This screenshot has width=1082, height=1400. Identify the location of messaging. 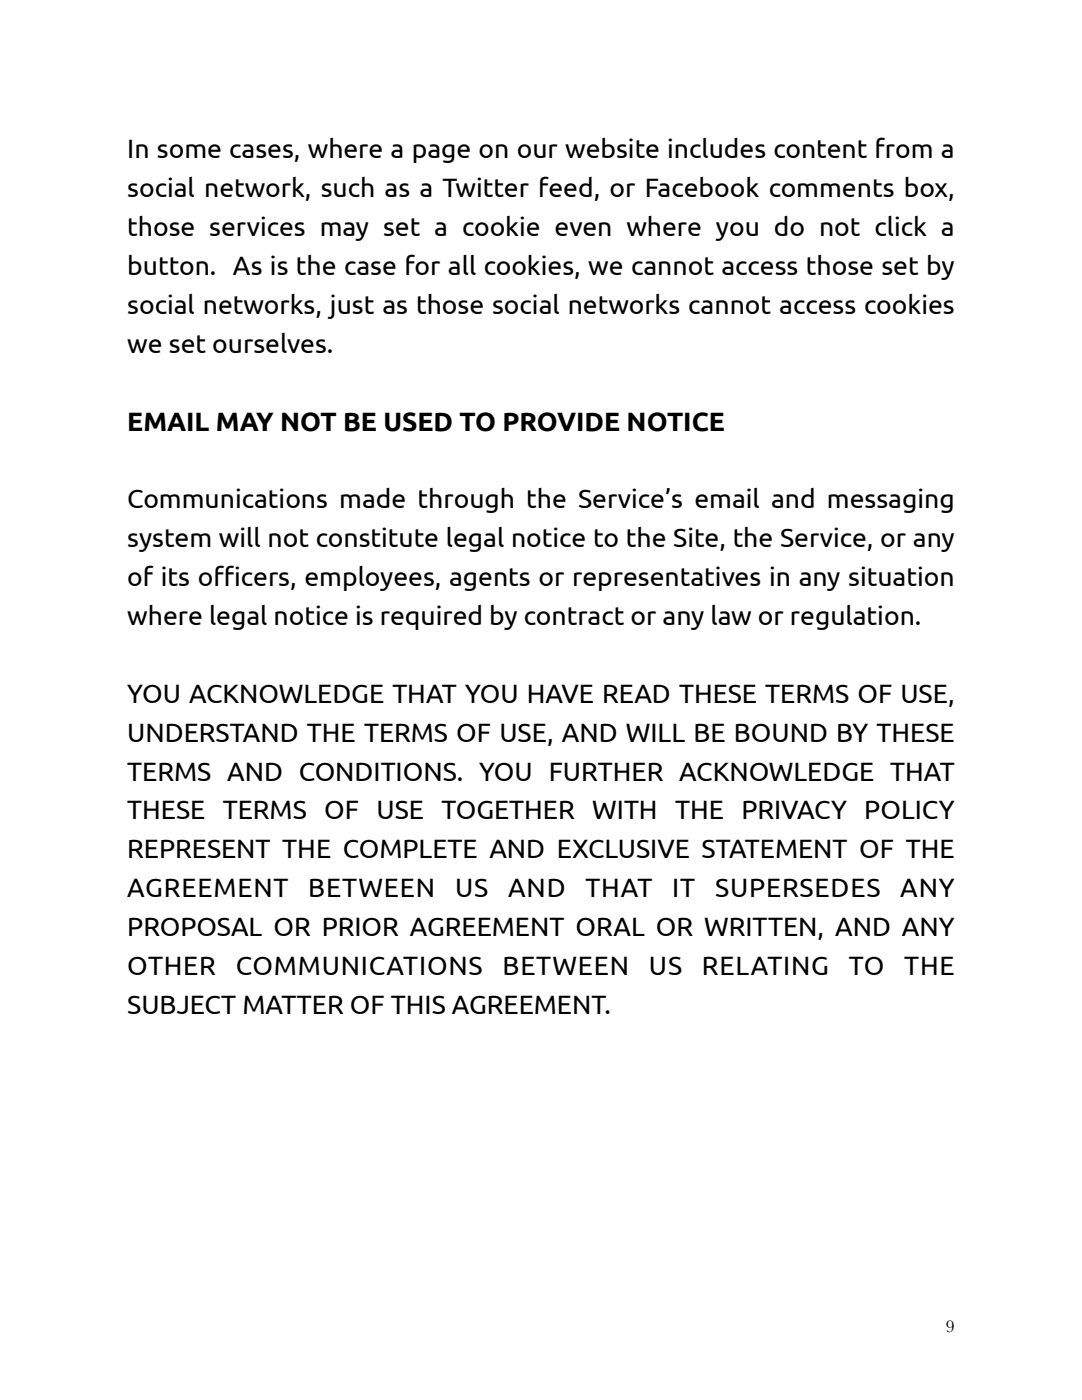
(890, 500).
